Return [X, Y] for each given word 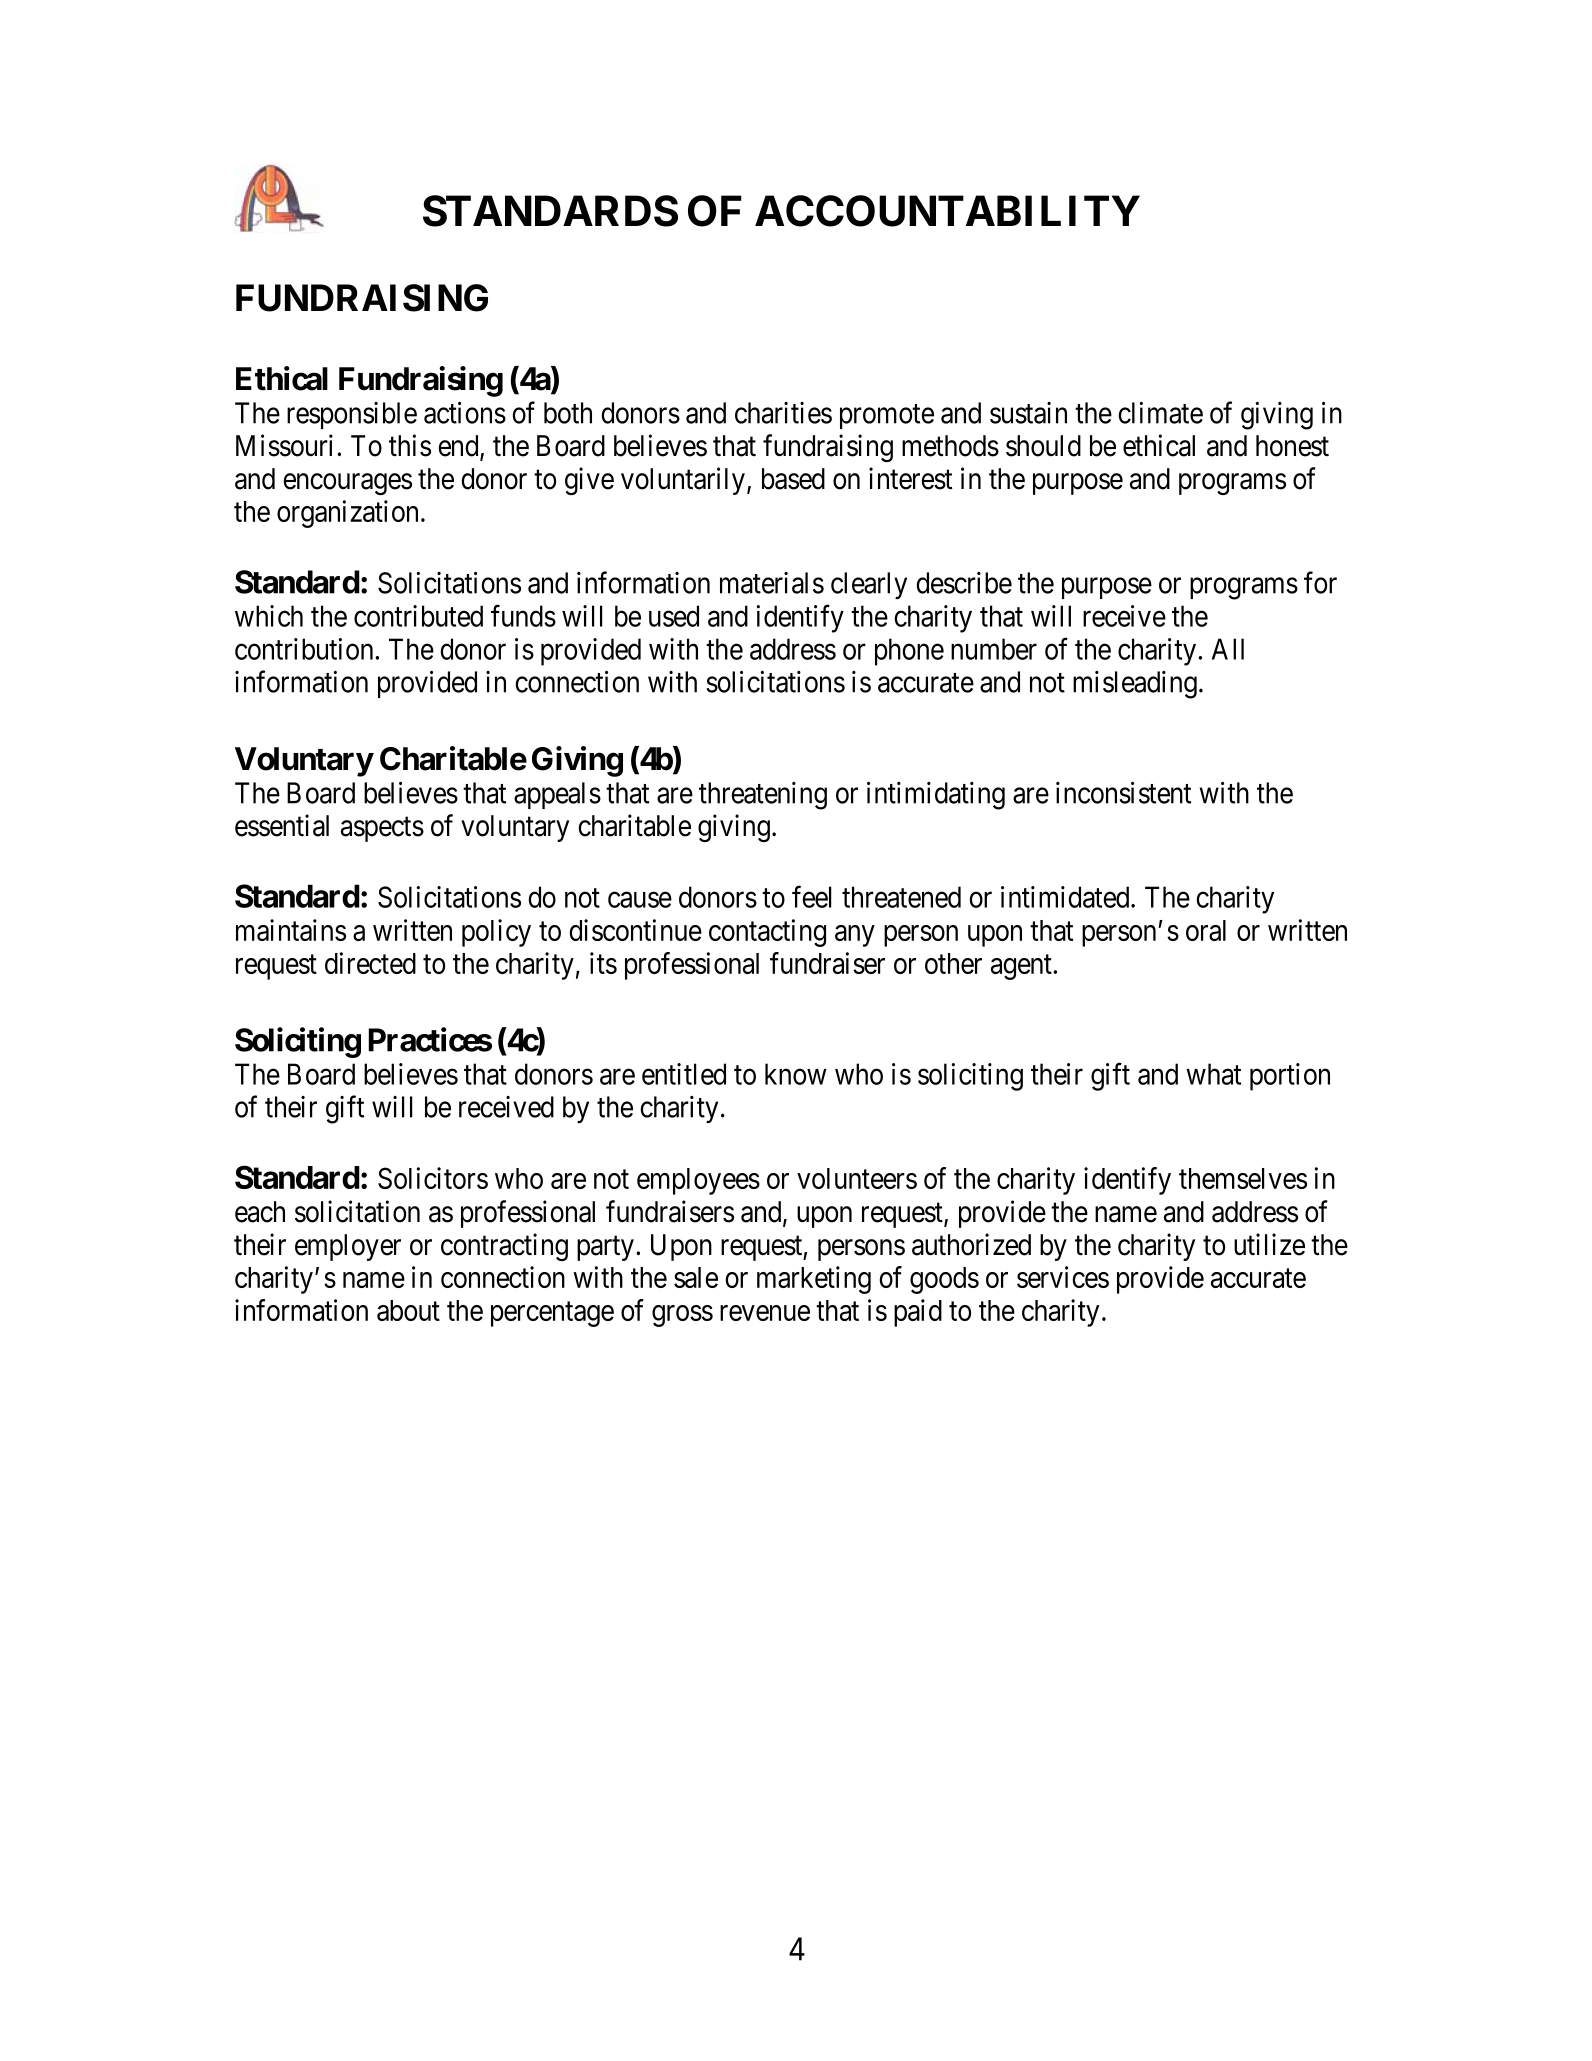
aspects [382, 829]
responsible [352, 415]
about [408, 1310]
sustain [1028, 413]
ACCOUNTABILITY [947, 211]
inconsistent [1123, 793]
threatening [763, 796]
